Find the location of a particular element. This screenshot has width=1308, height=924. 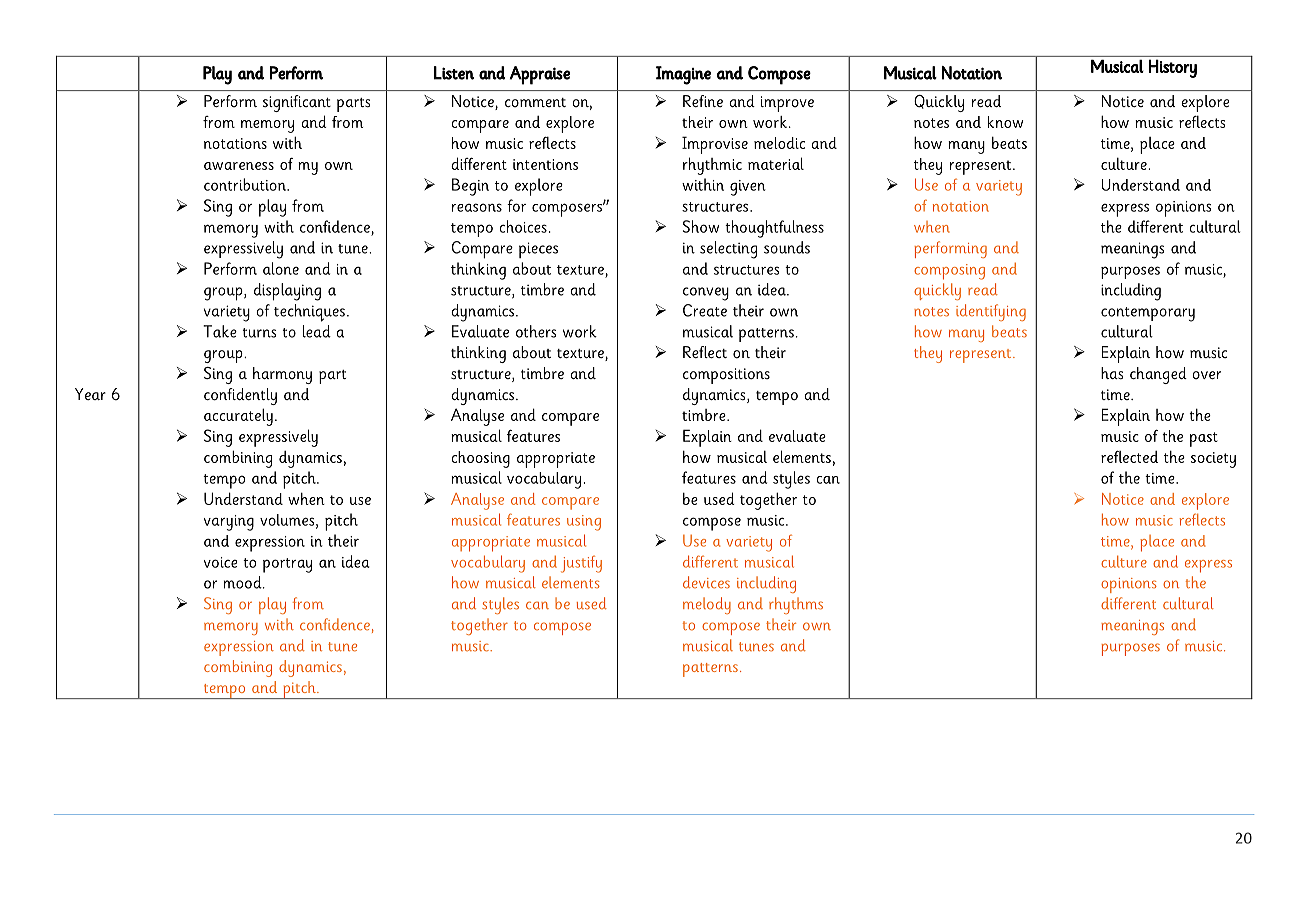

identifying is located at coordinates (991, 312).
